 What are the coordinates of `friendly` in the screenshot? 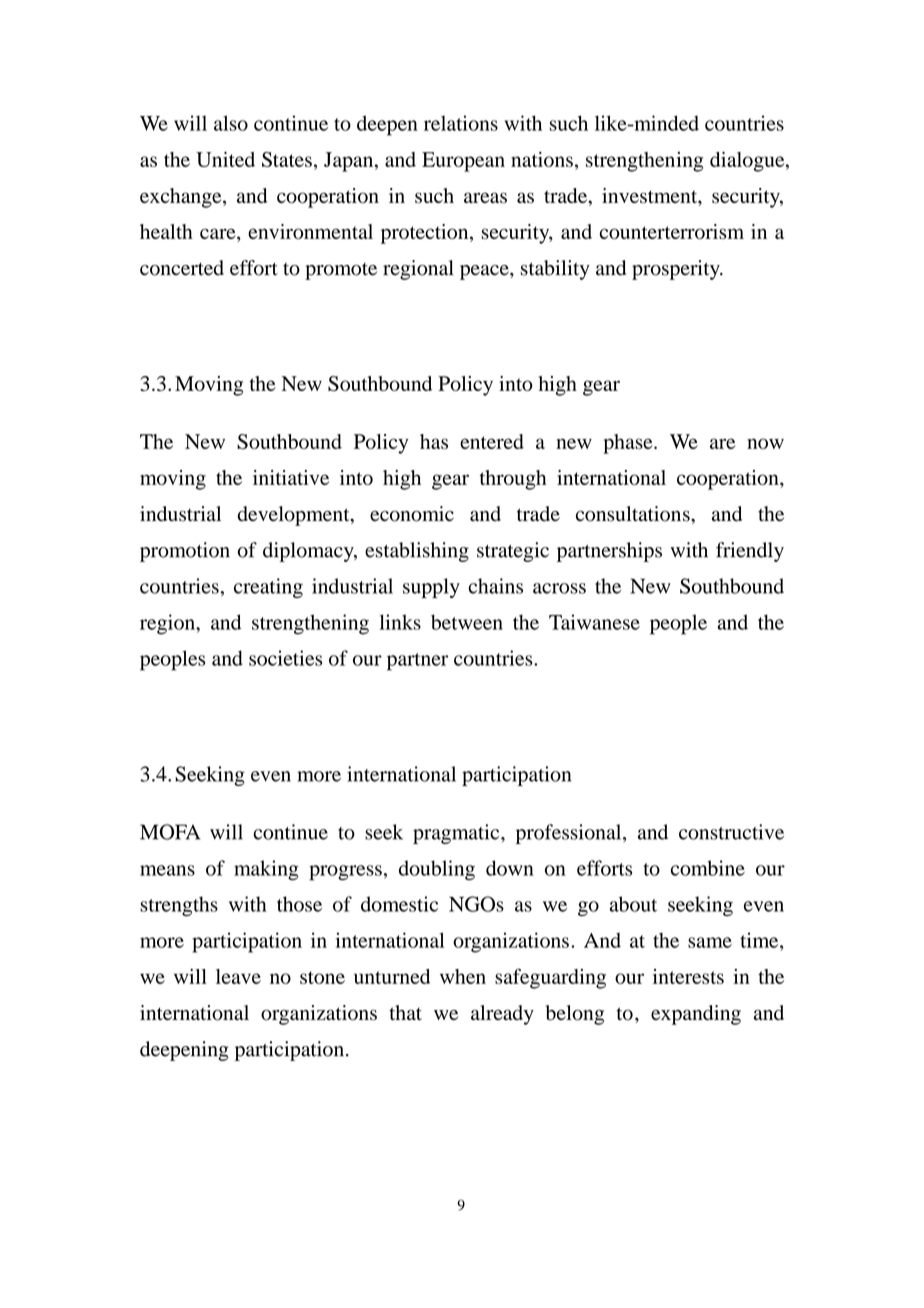 It's located at (750, 552).
